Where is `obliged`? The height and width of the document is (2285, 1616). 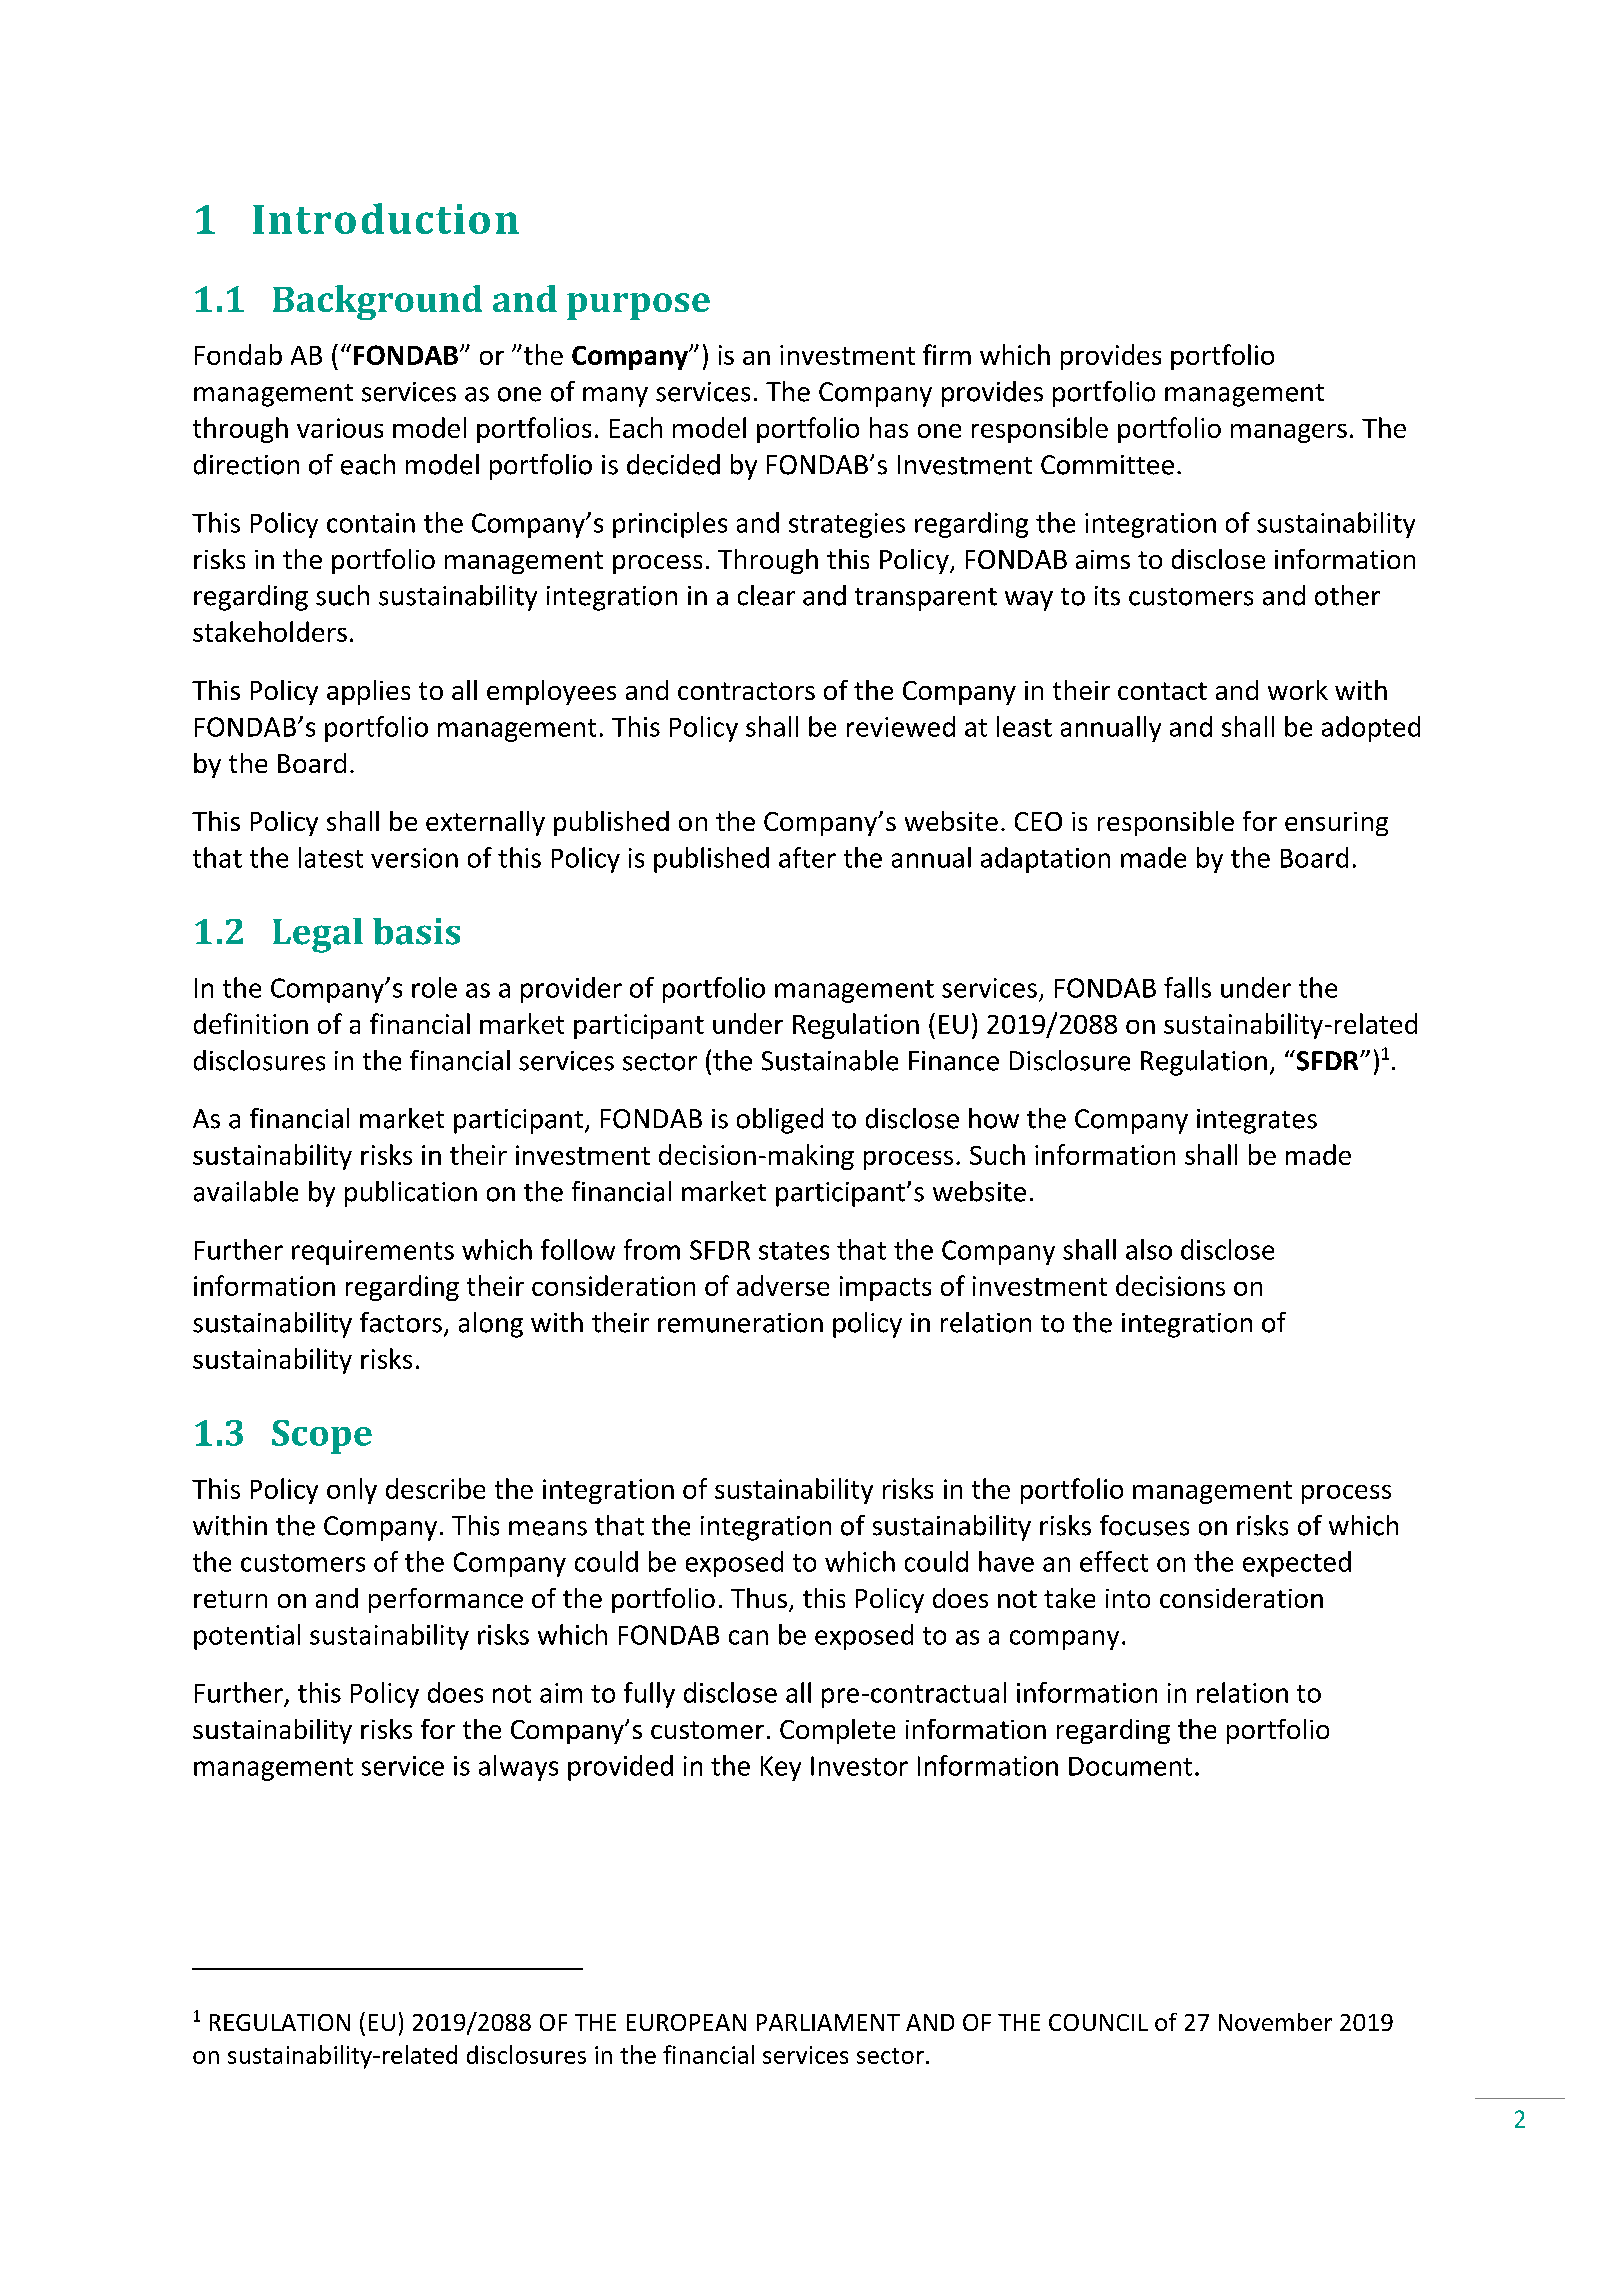 obliged is located at coordinates (780, 1121).
